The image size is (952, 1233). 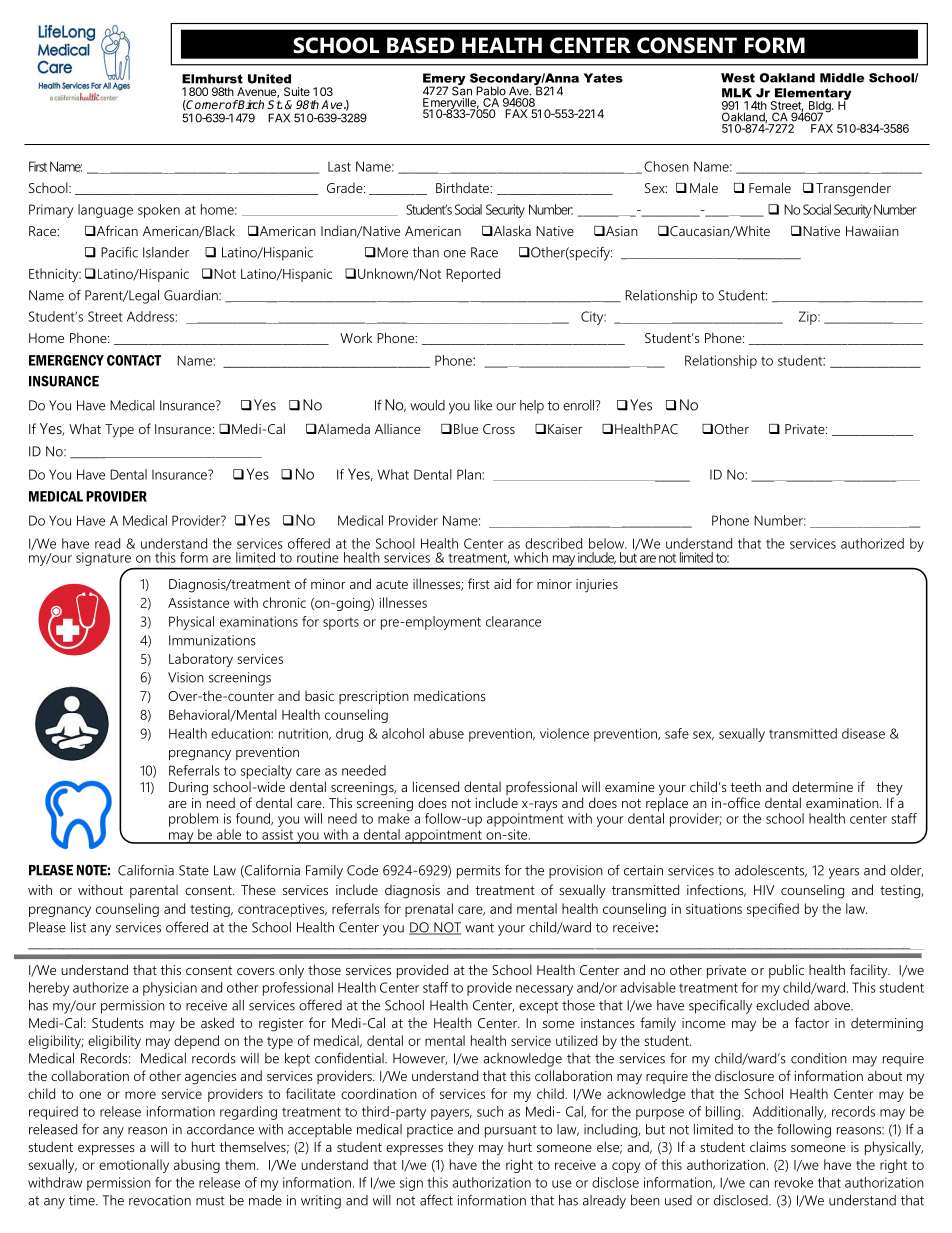 I want to click on pursuant, so click(x=511, y=1131).
